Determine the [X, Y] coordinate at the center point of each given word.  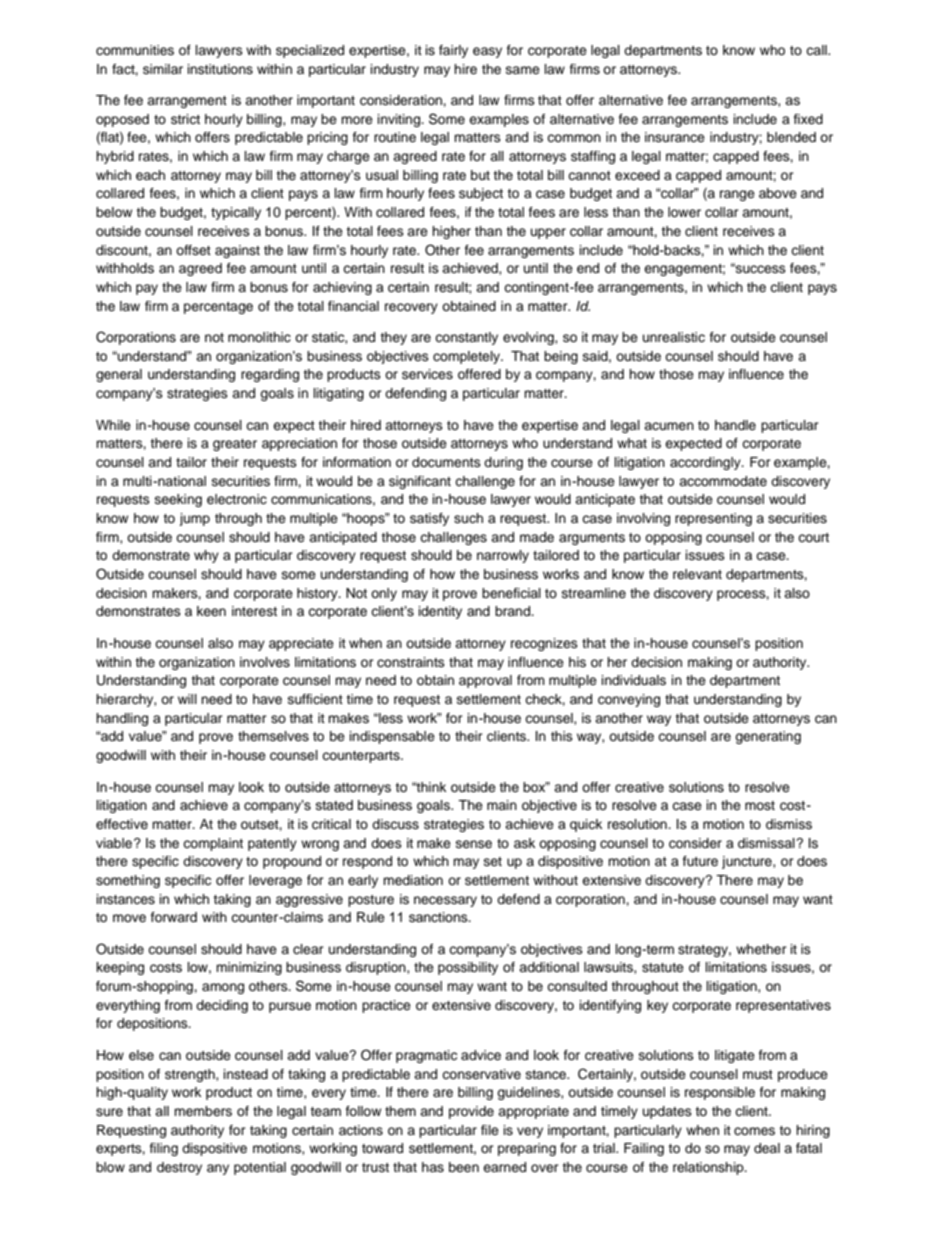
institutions [220, 69]
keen [211, 611]
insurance [675, 137]
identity [440, 612]
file [490, 1130]
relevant [697, 574]
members [203, 1111]
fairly [453, 51]
